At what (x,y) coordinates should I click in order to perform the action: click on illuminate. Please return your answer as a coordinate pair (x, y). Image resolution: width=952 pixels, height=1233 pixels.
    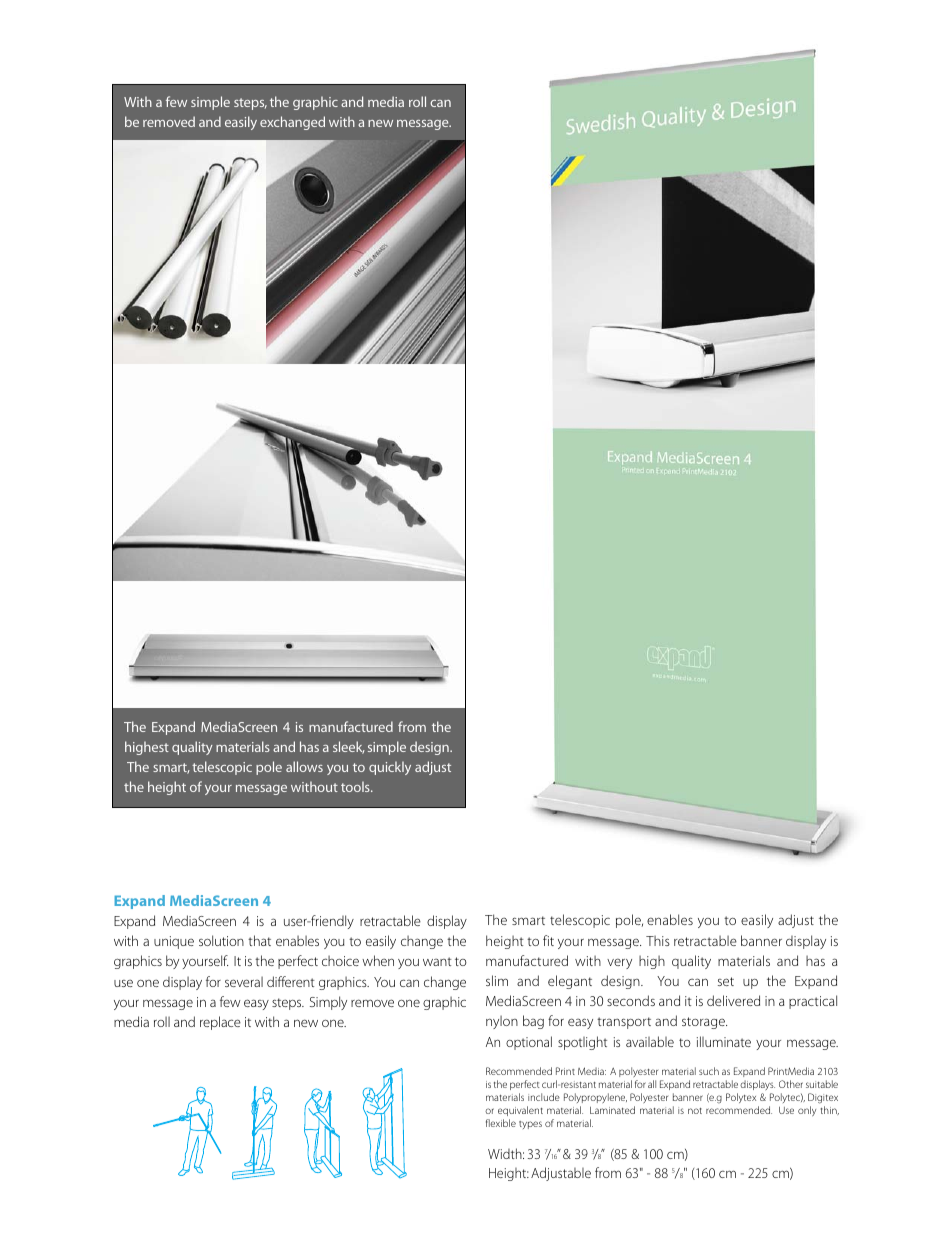
    Looking at the image, I should click on (724, 1041).
